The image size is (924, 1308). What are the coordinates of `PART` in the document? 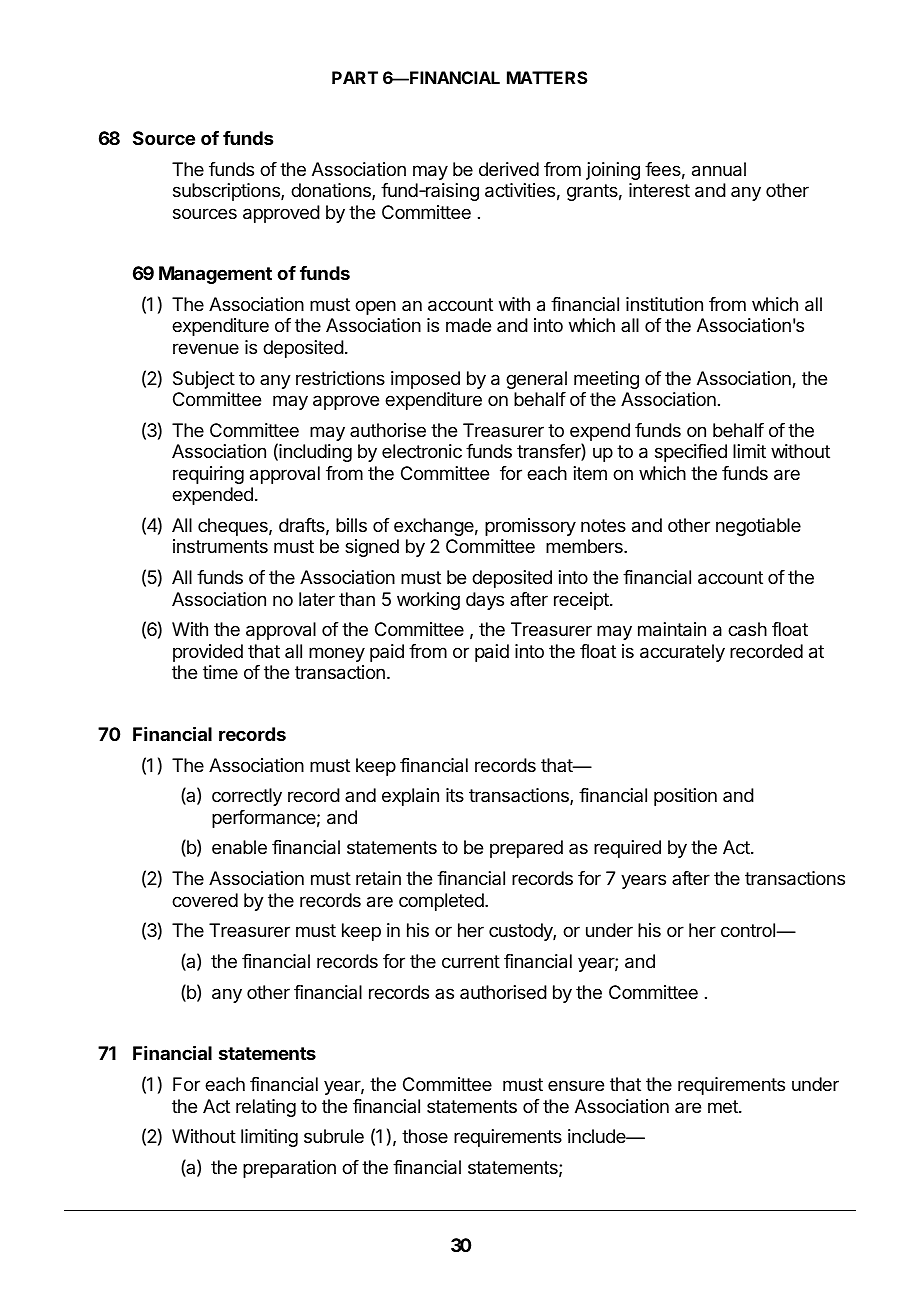 It's located at (355, 77).
